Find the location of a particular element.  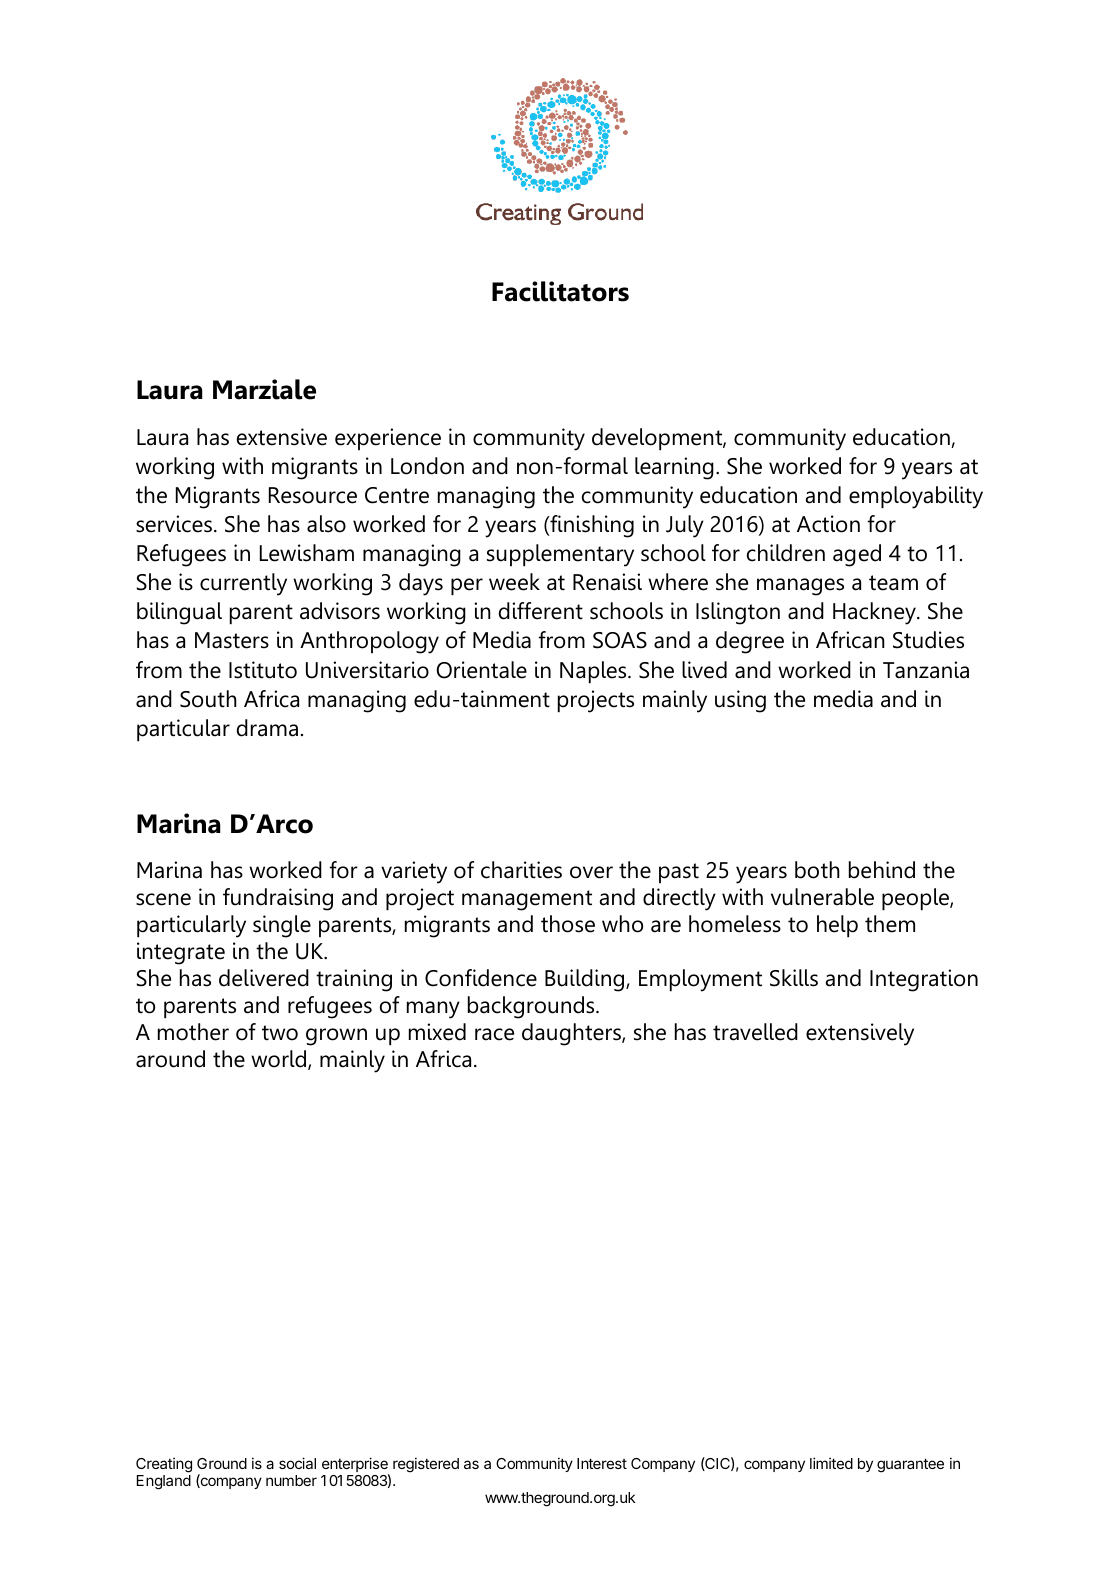

Facilitators is located at coordinates (560, 291).
